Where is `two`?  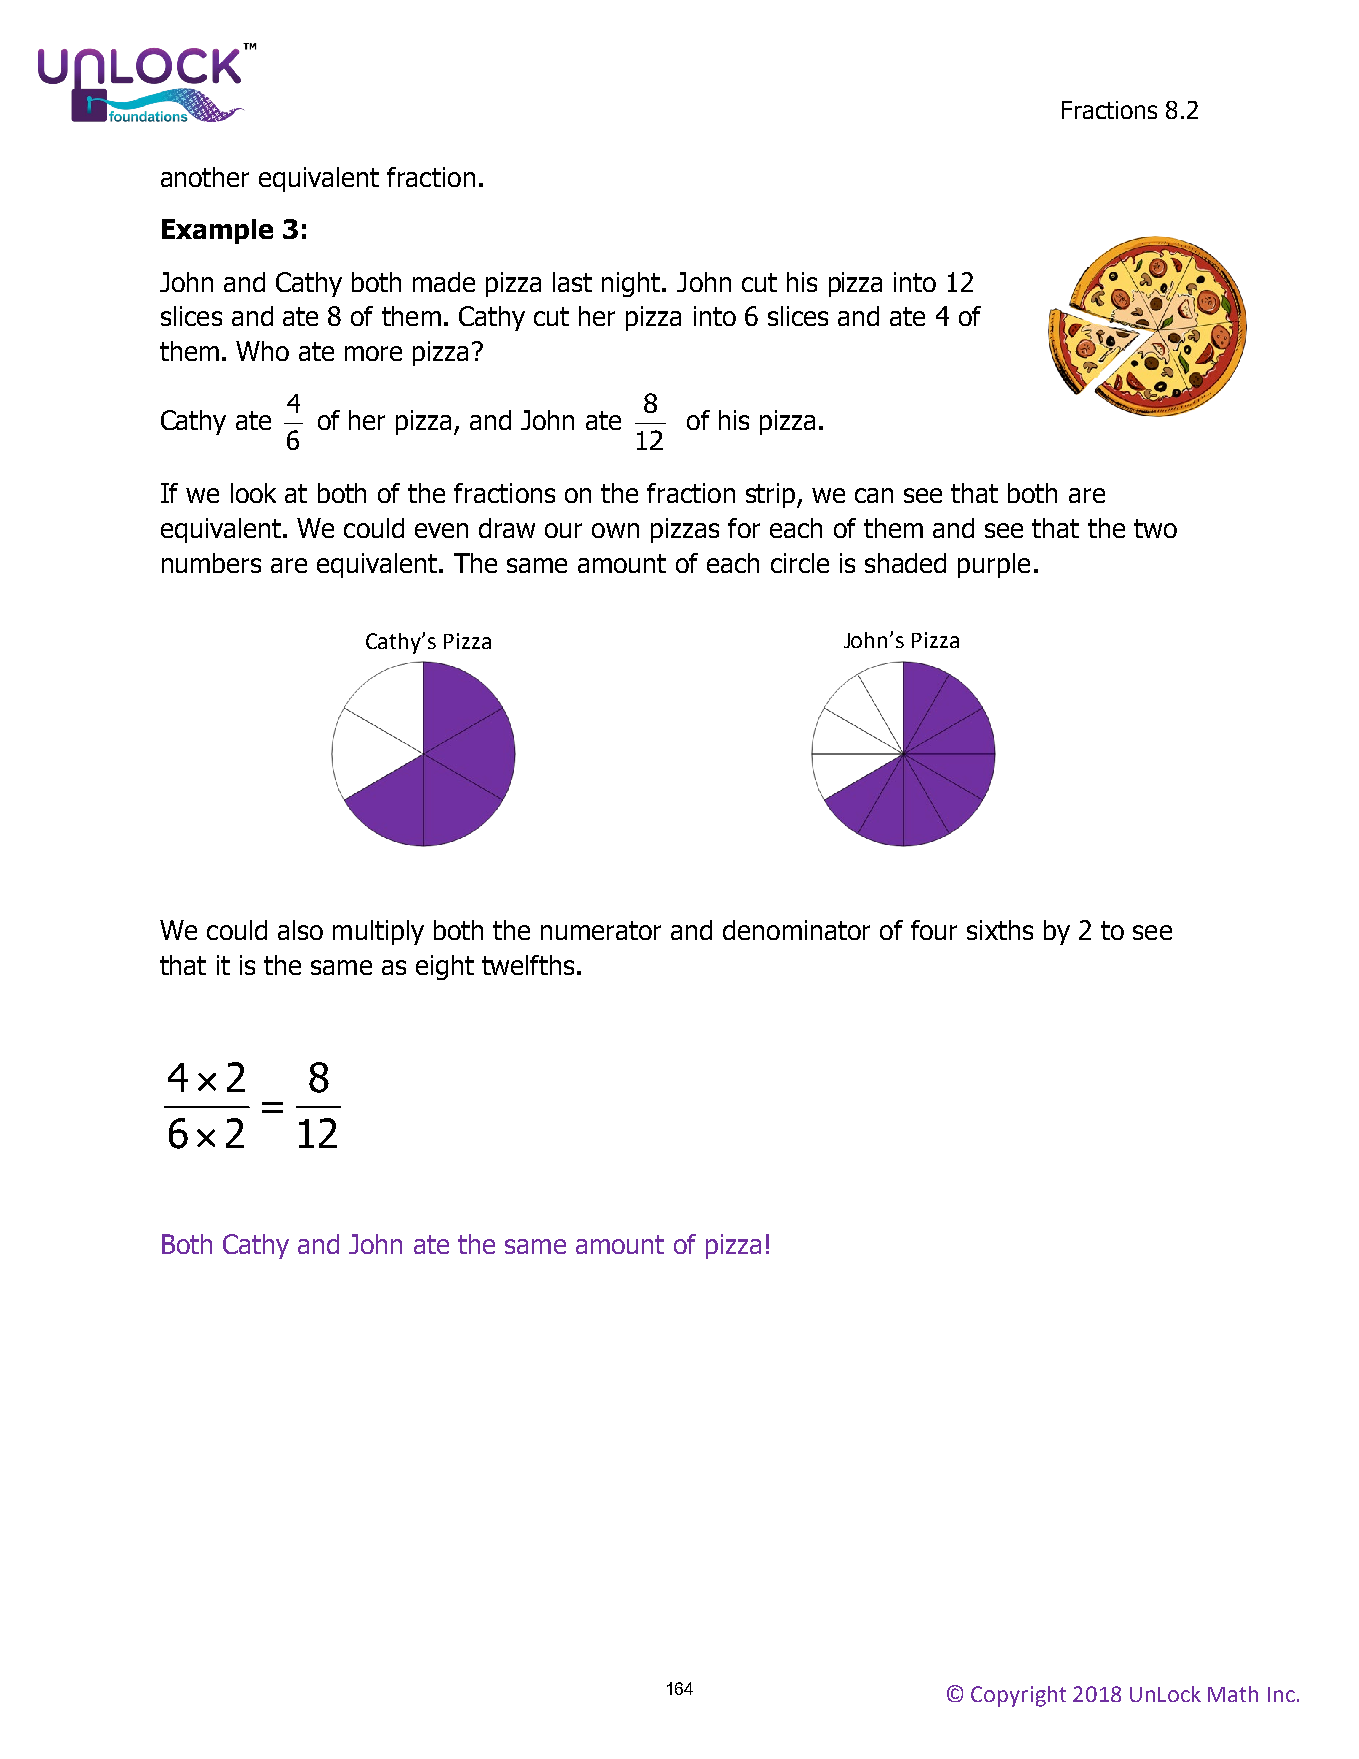 two is located at coordinates (1155, 528).
